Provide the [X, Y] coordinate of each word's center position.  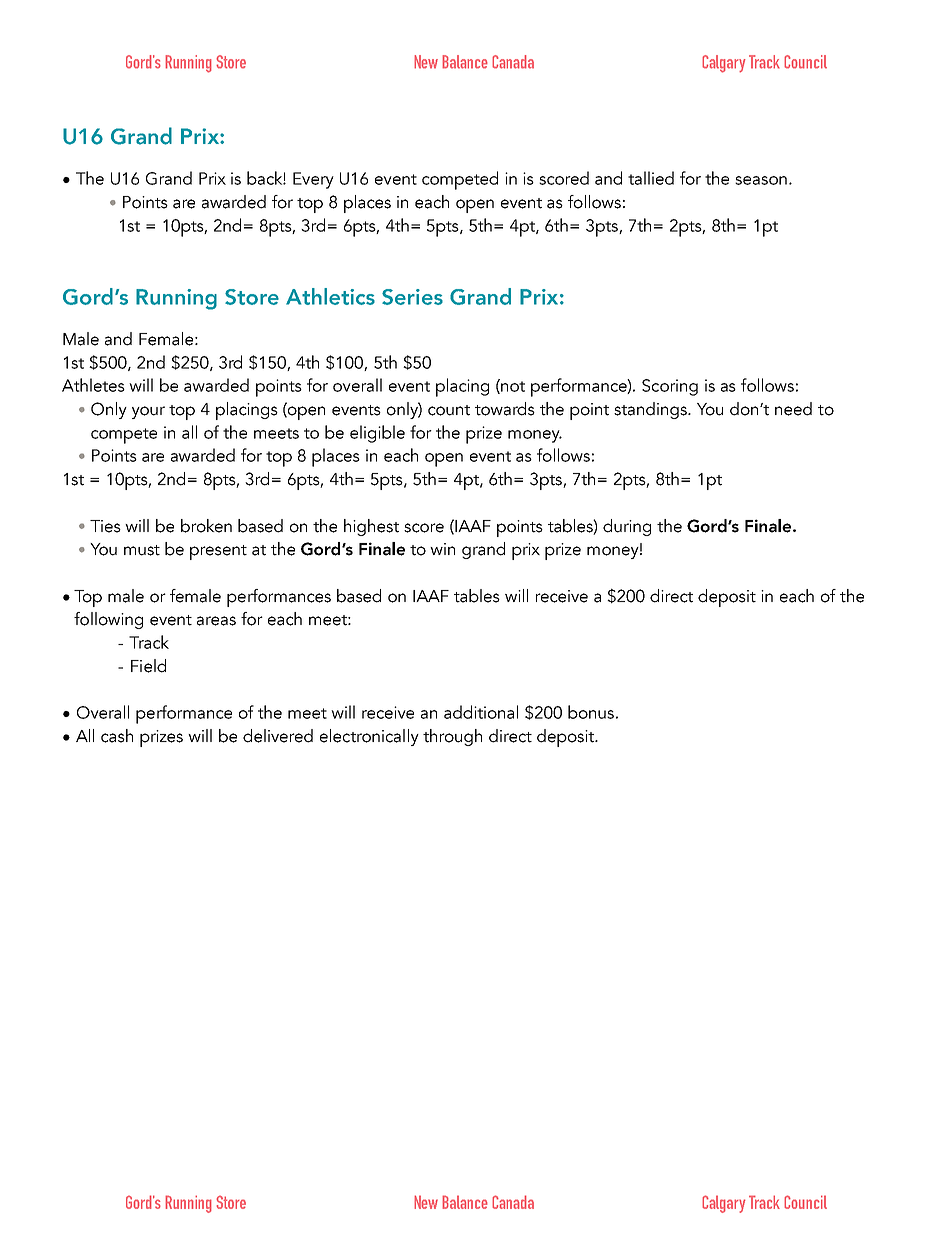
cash [117, 736]
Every [313, 180]
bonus [591, 712]
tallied [651, 178]
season [761, 180]
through [452, 737]
